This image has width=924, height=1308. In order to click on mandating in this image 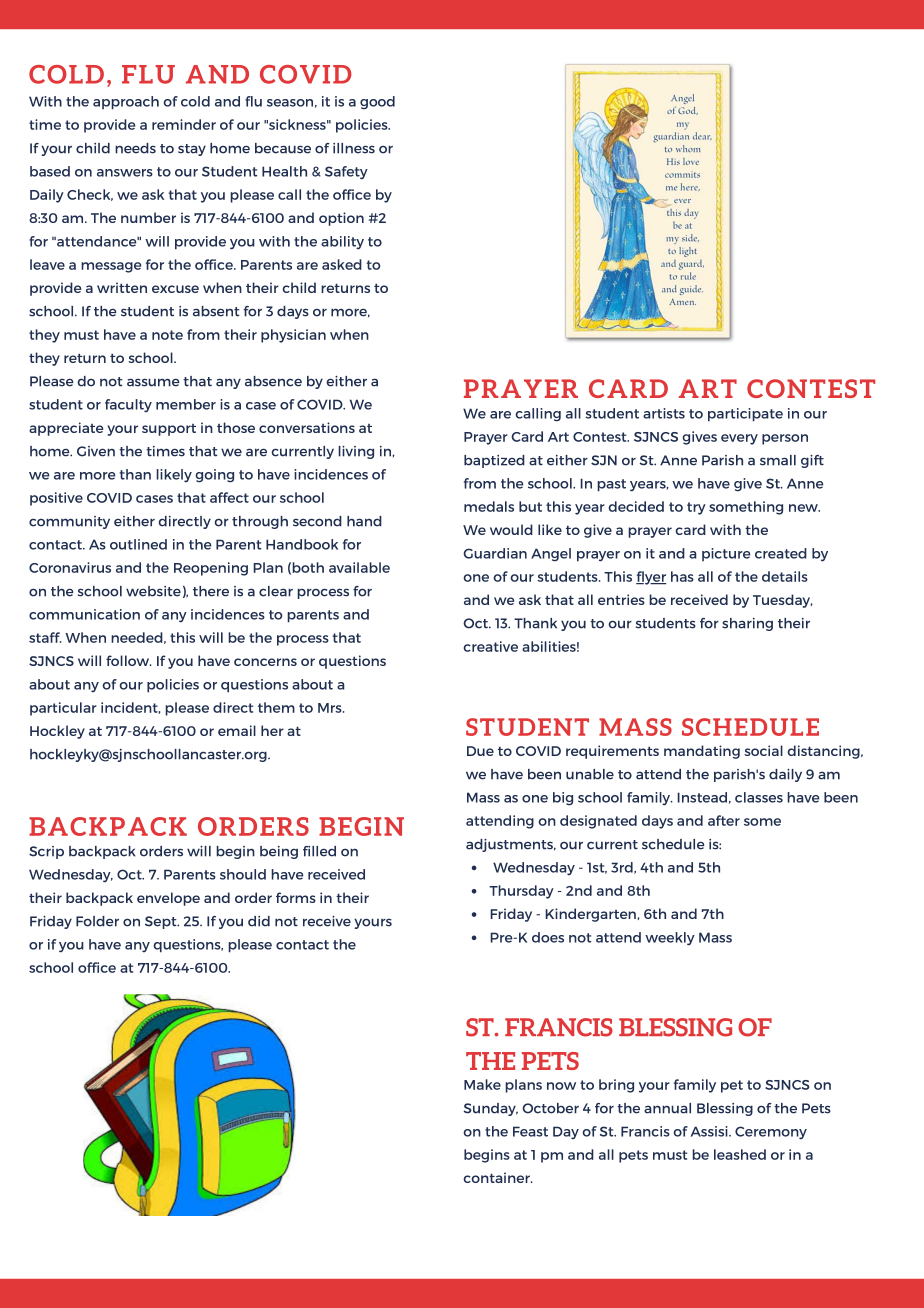, I will do `click(702, 752)`.
